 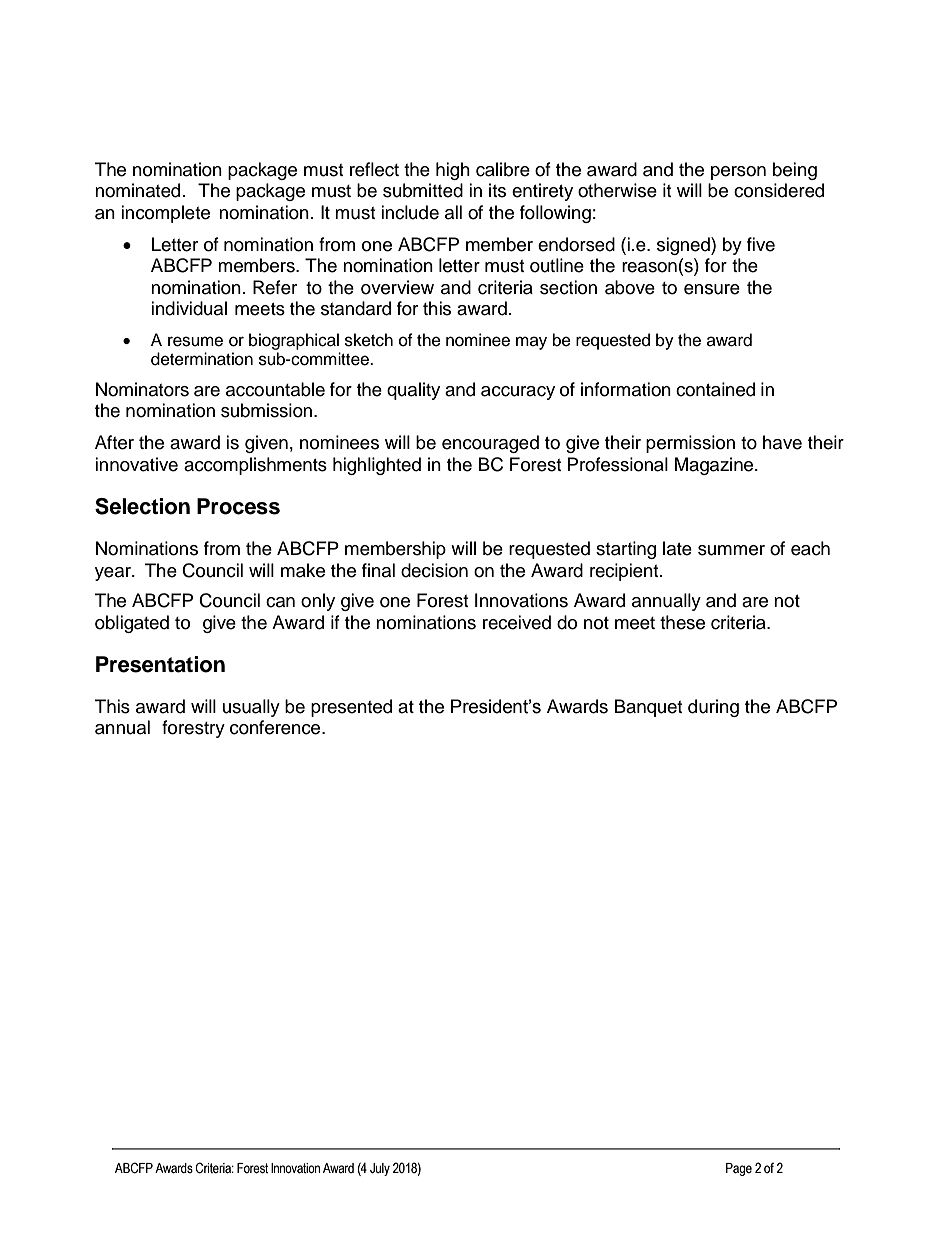 What do you see at coordinates (380, 1169) in the page?
I see `July` at bounding box center [380, 1169].
